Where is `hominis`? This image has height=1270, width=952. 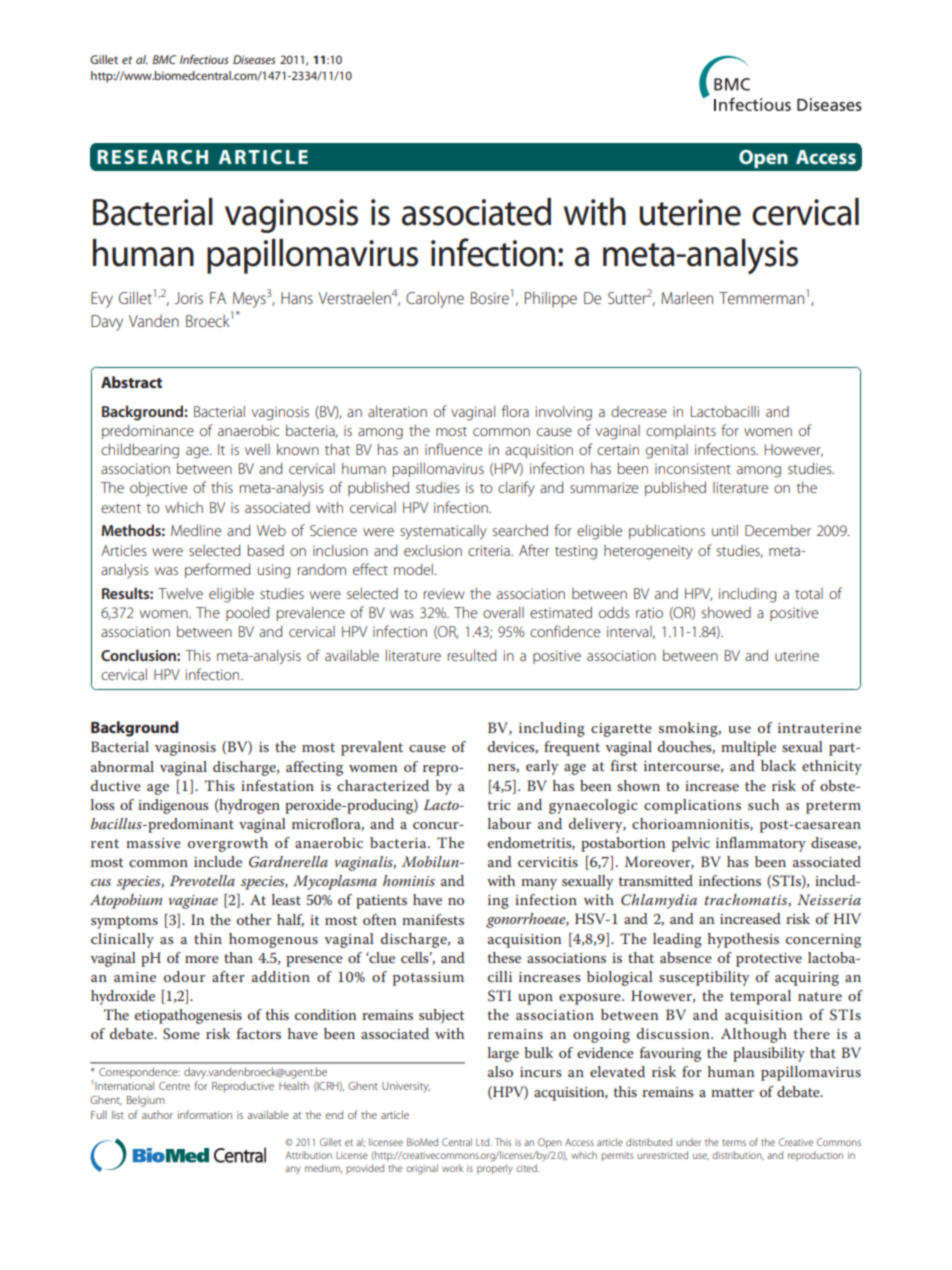
hominis is located at coordinates (409, 880).
